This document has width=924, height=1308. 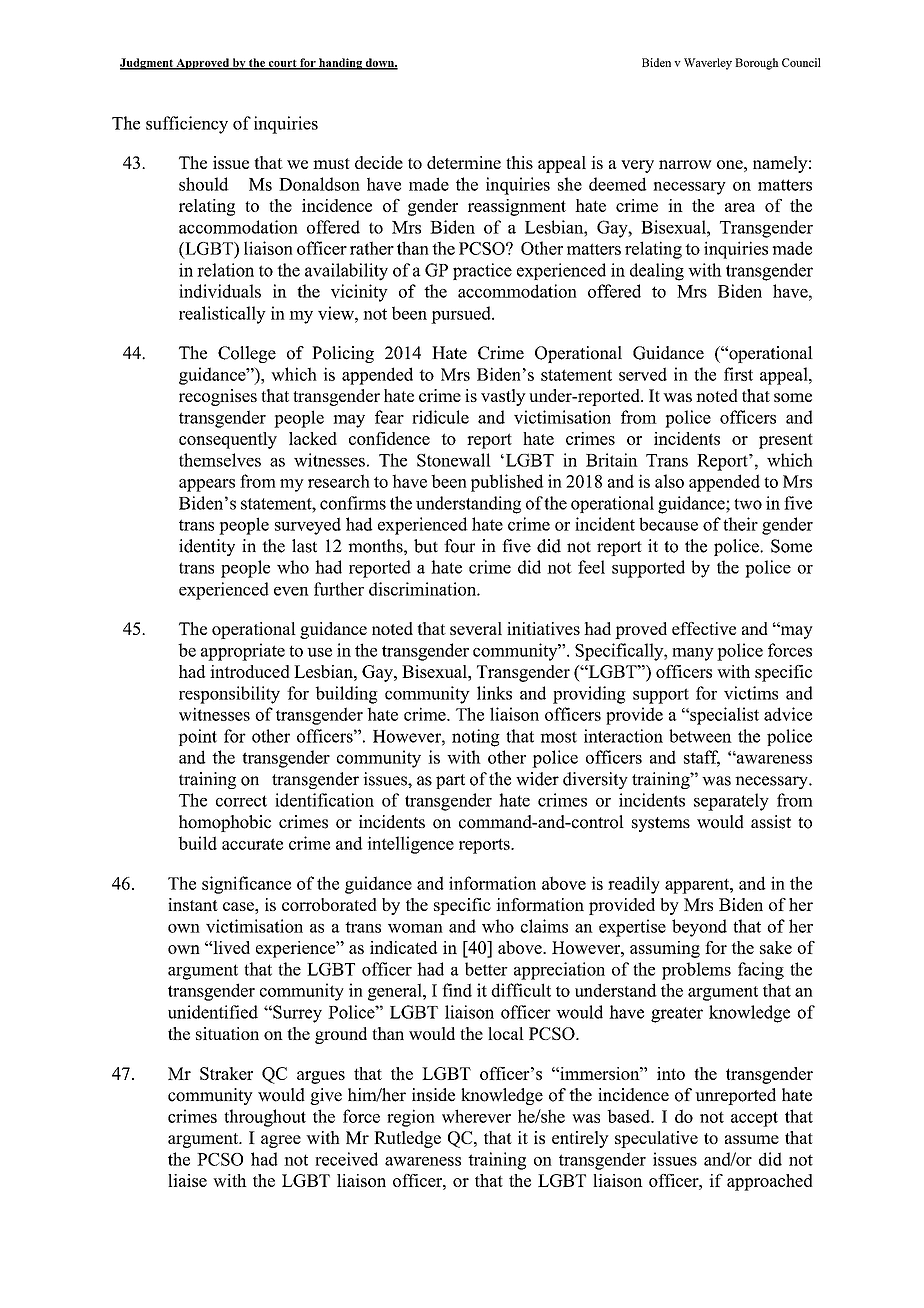 I want to click on effective, so click(x=704, y=628).
